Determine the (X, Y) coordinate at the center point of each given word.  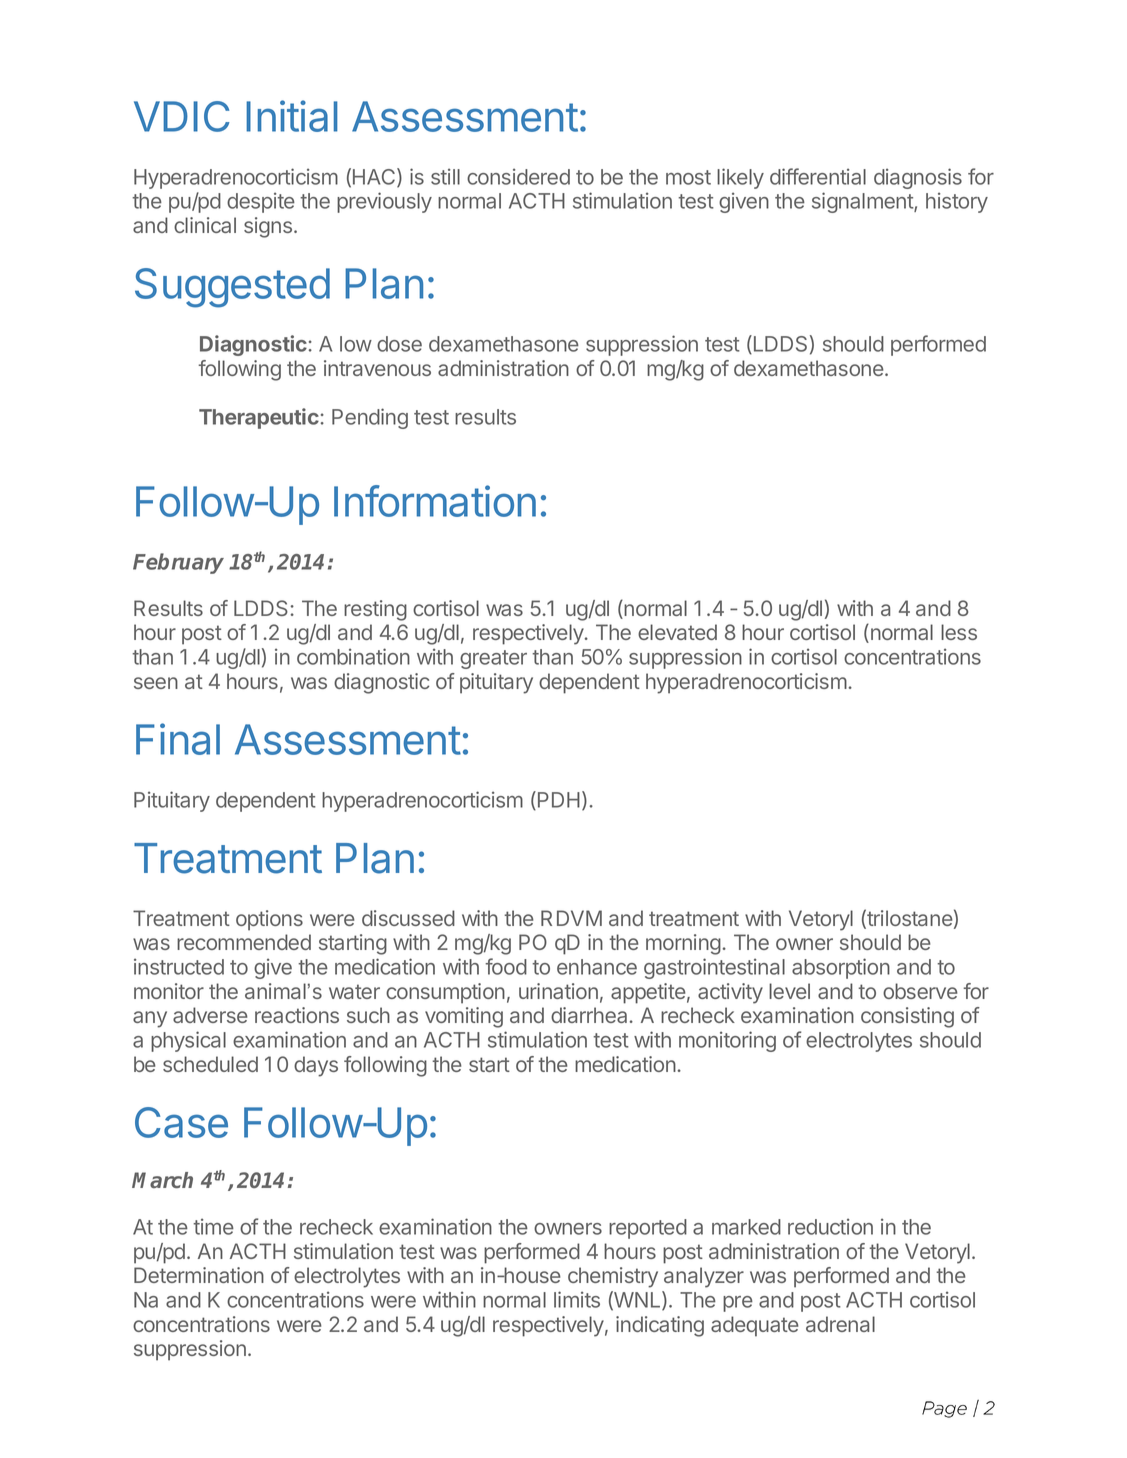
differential (818, 176)
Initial (292, 116)
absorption (841, 968)
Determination (199, 1275)
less (959, 632)
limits (577, 1299)
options (269, 920)
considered (518, 176)
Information (435, 501)
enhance (597, 967)
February (178, 563)
